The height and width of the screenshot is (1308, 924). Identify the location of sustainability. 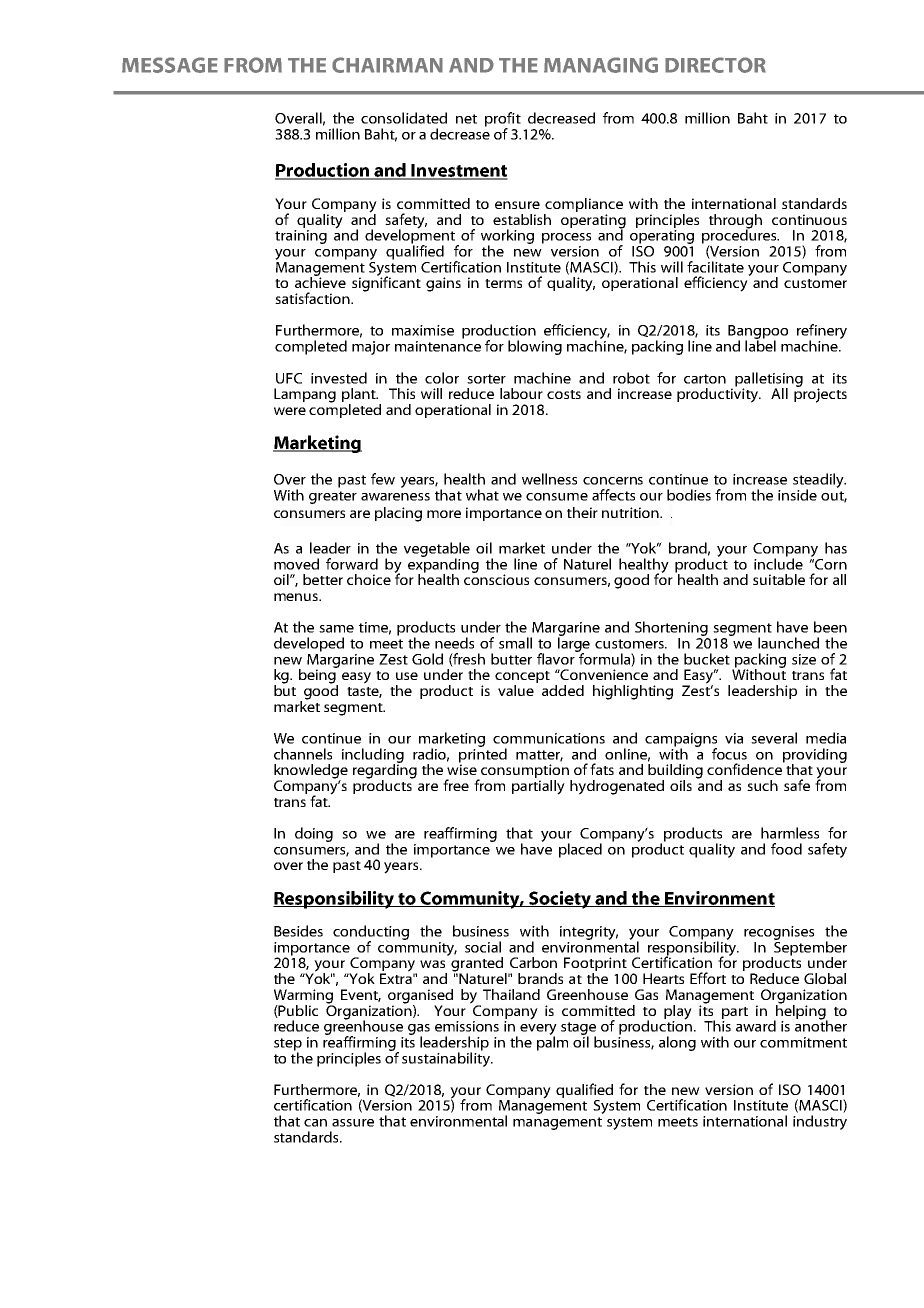
(447, 1058).
